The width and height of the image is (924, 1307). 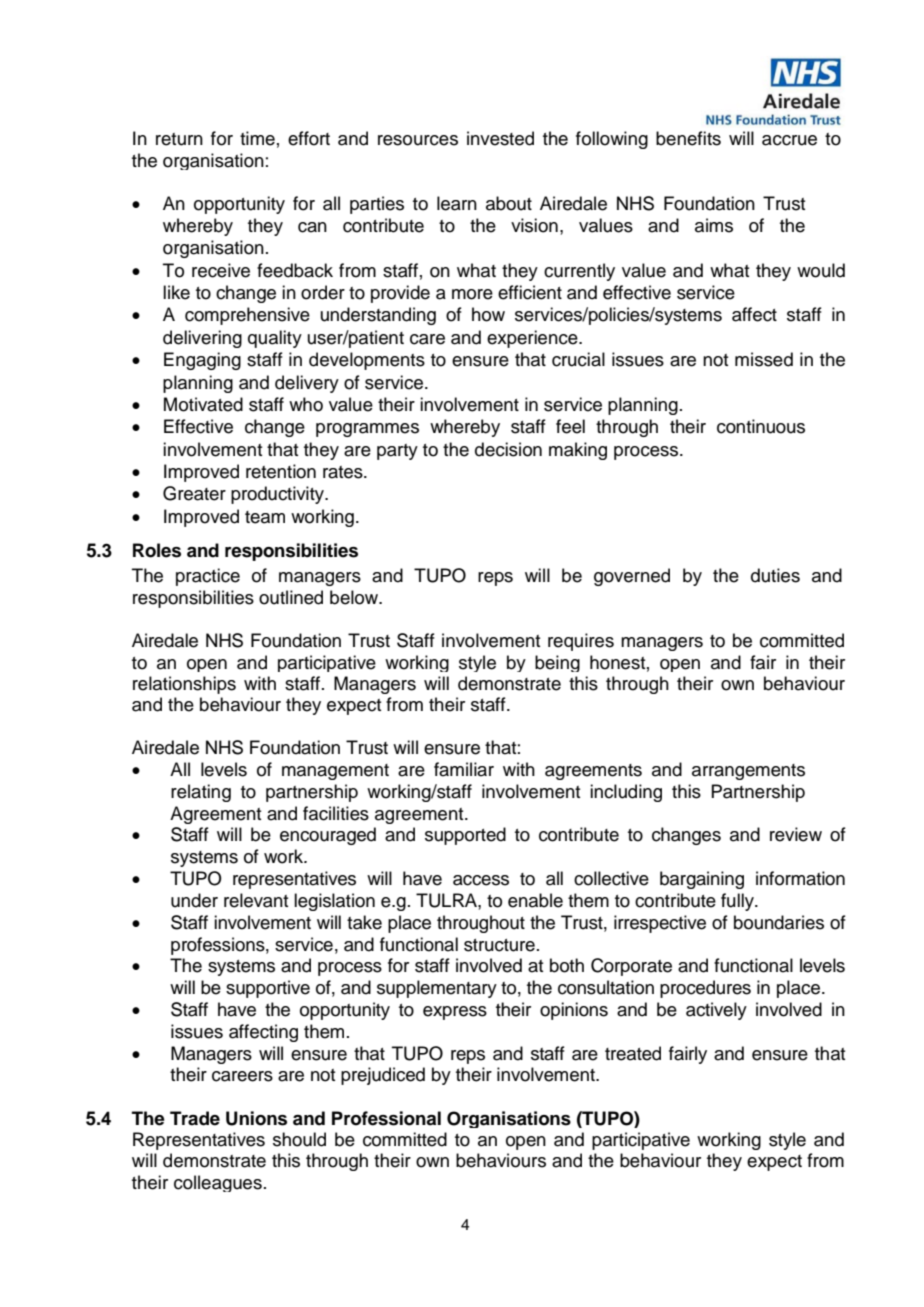 I want to click on fully, so click(x=738, y=902).
